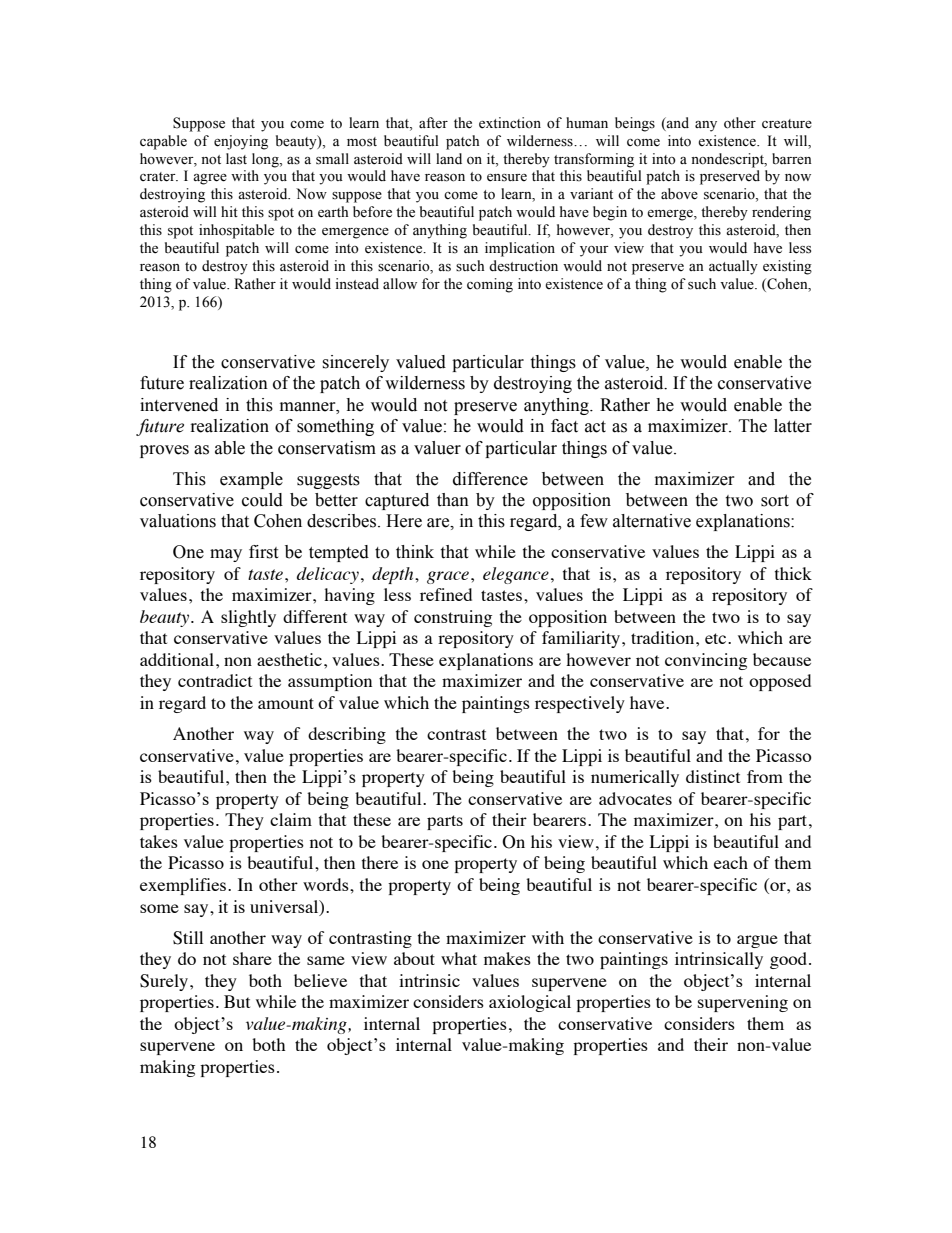 The image size is (952, 1233). I want to click on distinct, so click(713, 776).
